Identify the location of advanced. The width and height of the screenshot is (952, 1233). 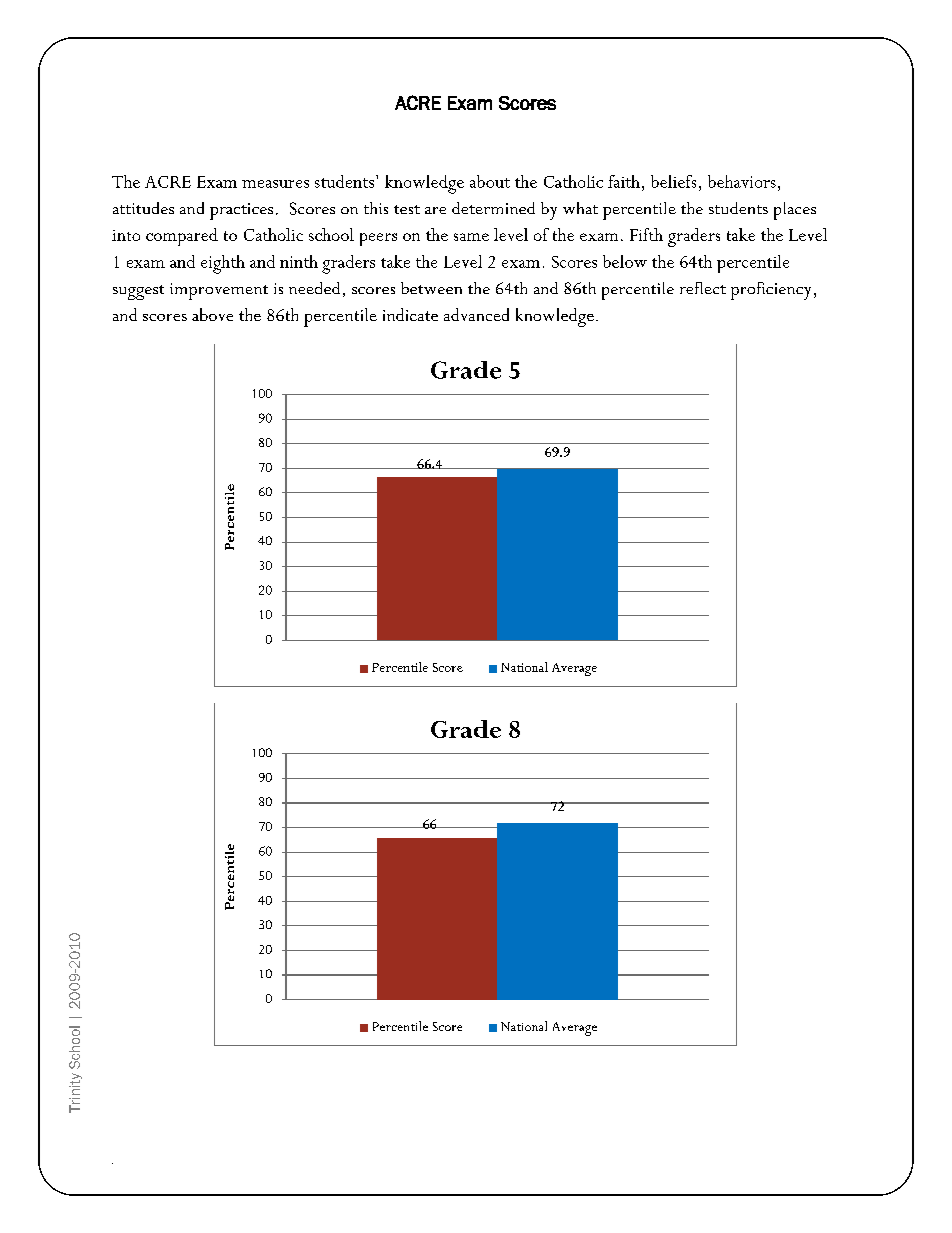
(476, 314).
